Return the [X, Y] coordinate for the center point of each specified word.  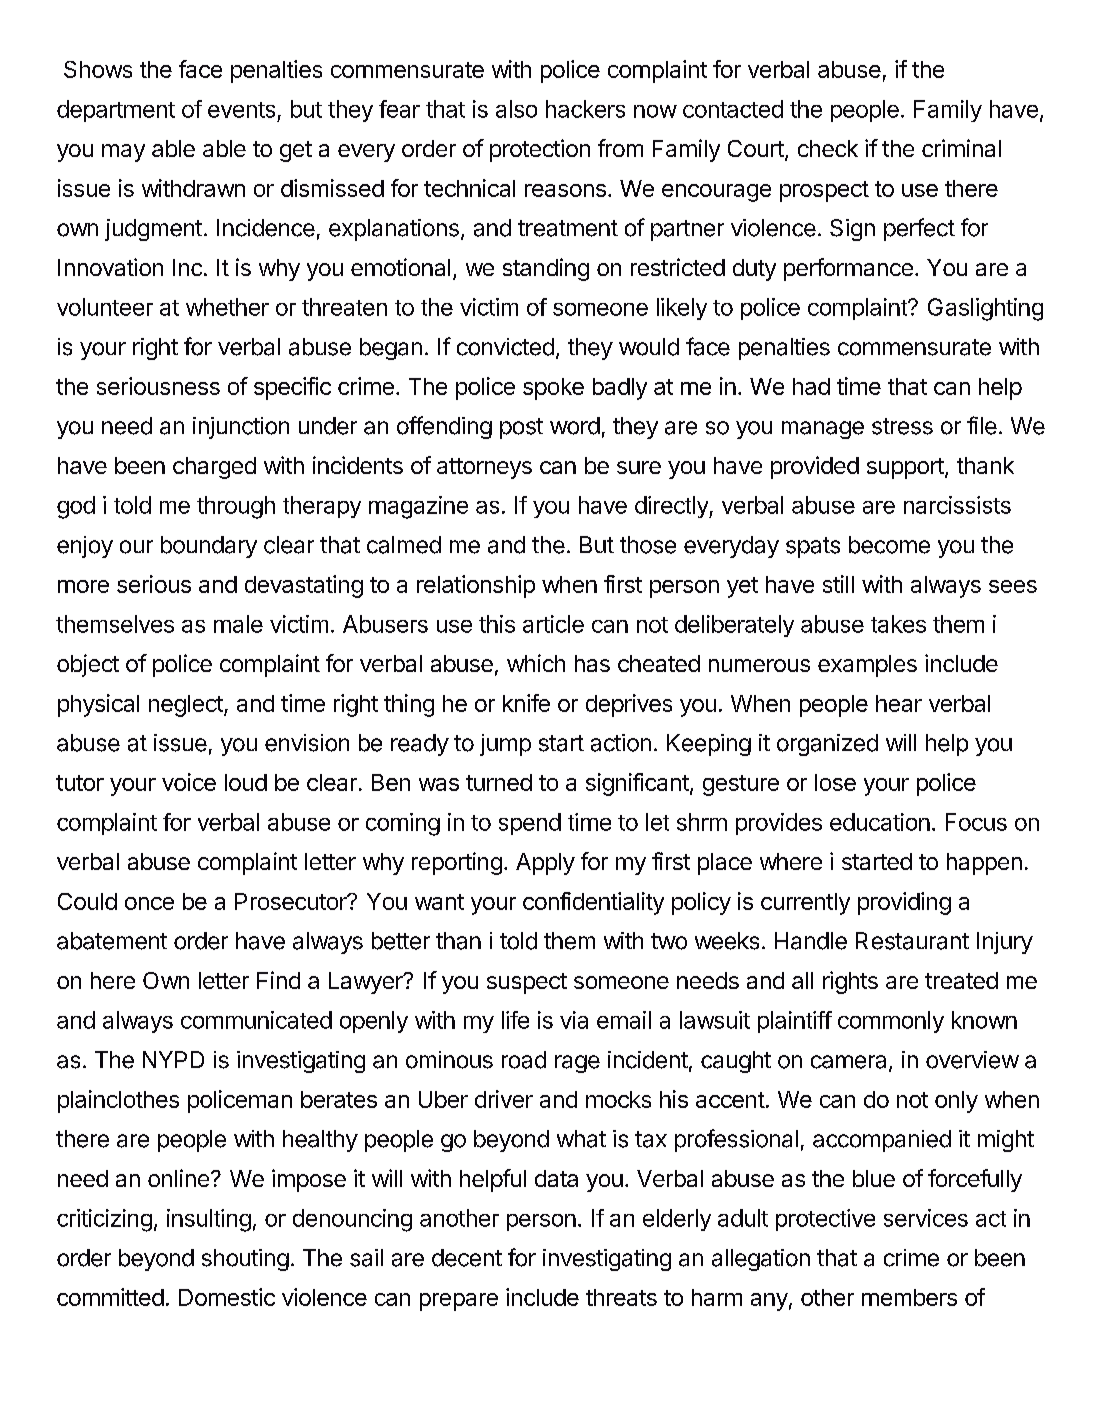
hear [899, 703]
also [516, 109]
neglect [187, 706]
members [909, 1297]
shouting [245, 1260]
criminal [961, 148]
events [241, 110]
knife [526, 703]
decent [467, 1258]
